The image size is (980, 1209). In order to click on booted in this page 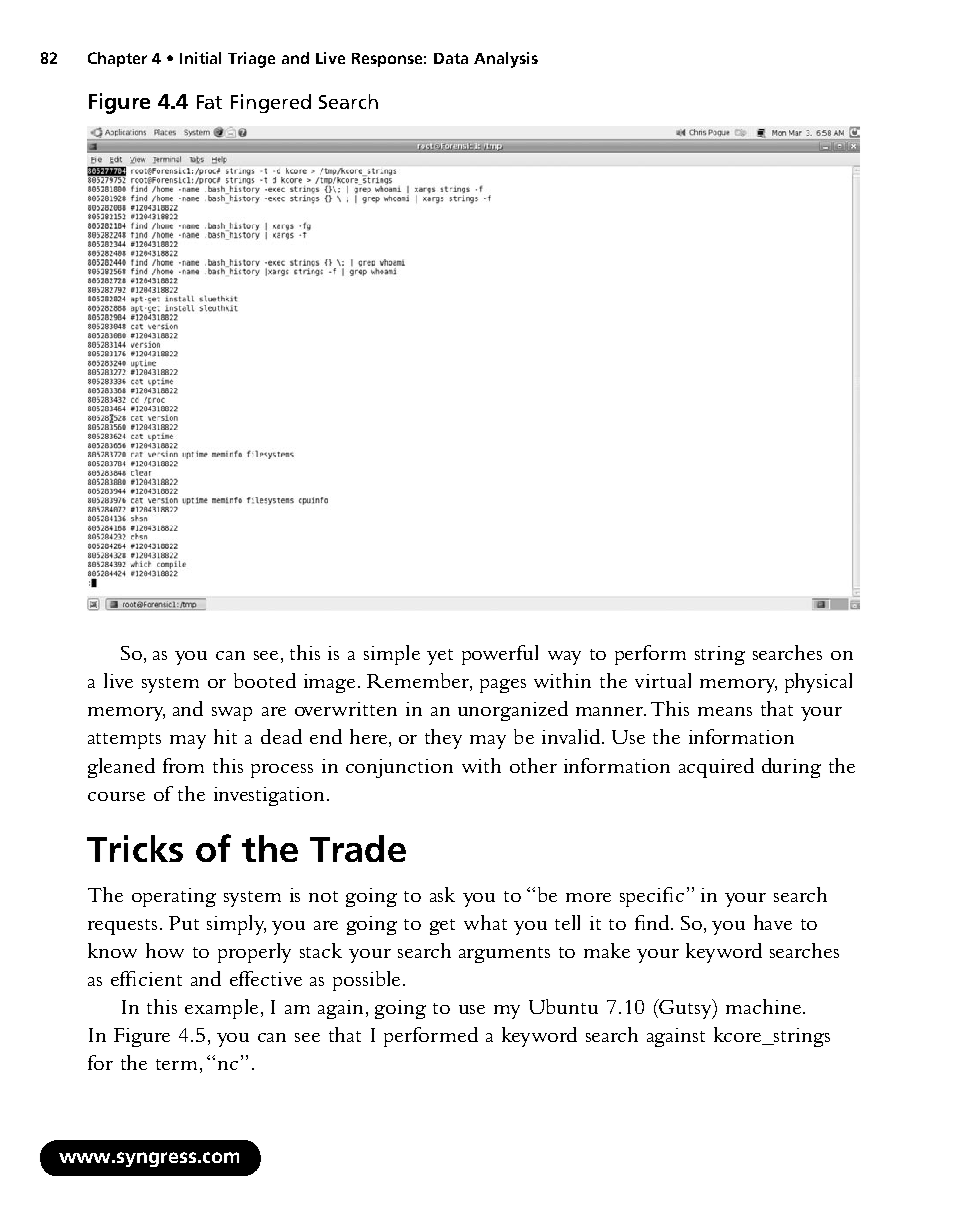, I will do `click(265, 680)`.
